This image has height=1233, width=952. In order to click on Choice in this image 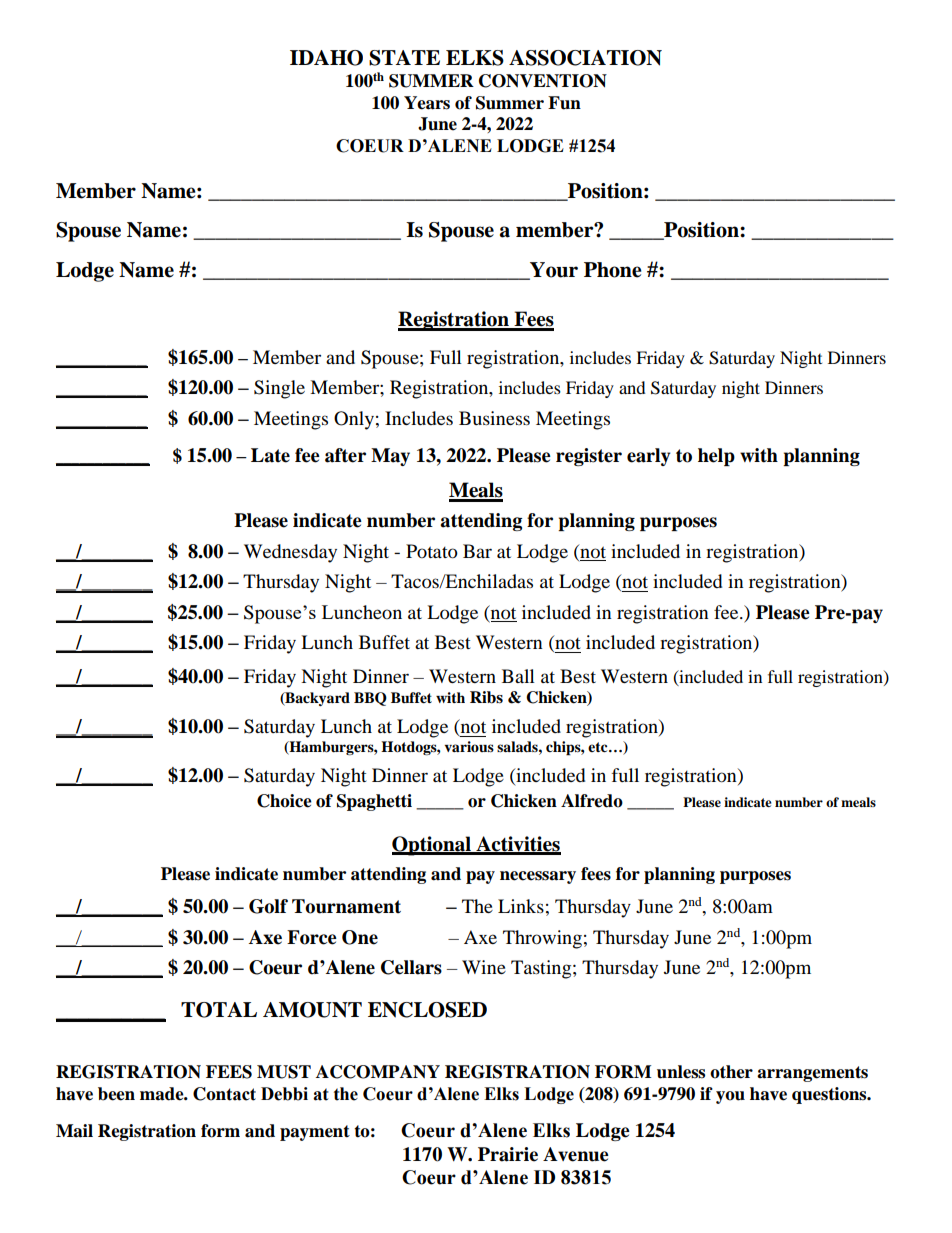, I will do `click(284, 801)`.
